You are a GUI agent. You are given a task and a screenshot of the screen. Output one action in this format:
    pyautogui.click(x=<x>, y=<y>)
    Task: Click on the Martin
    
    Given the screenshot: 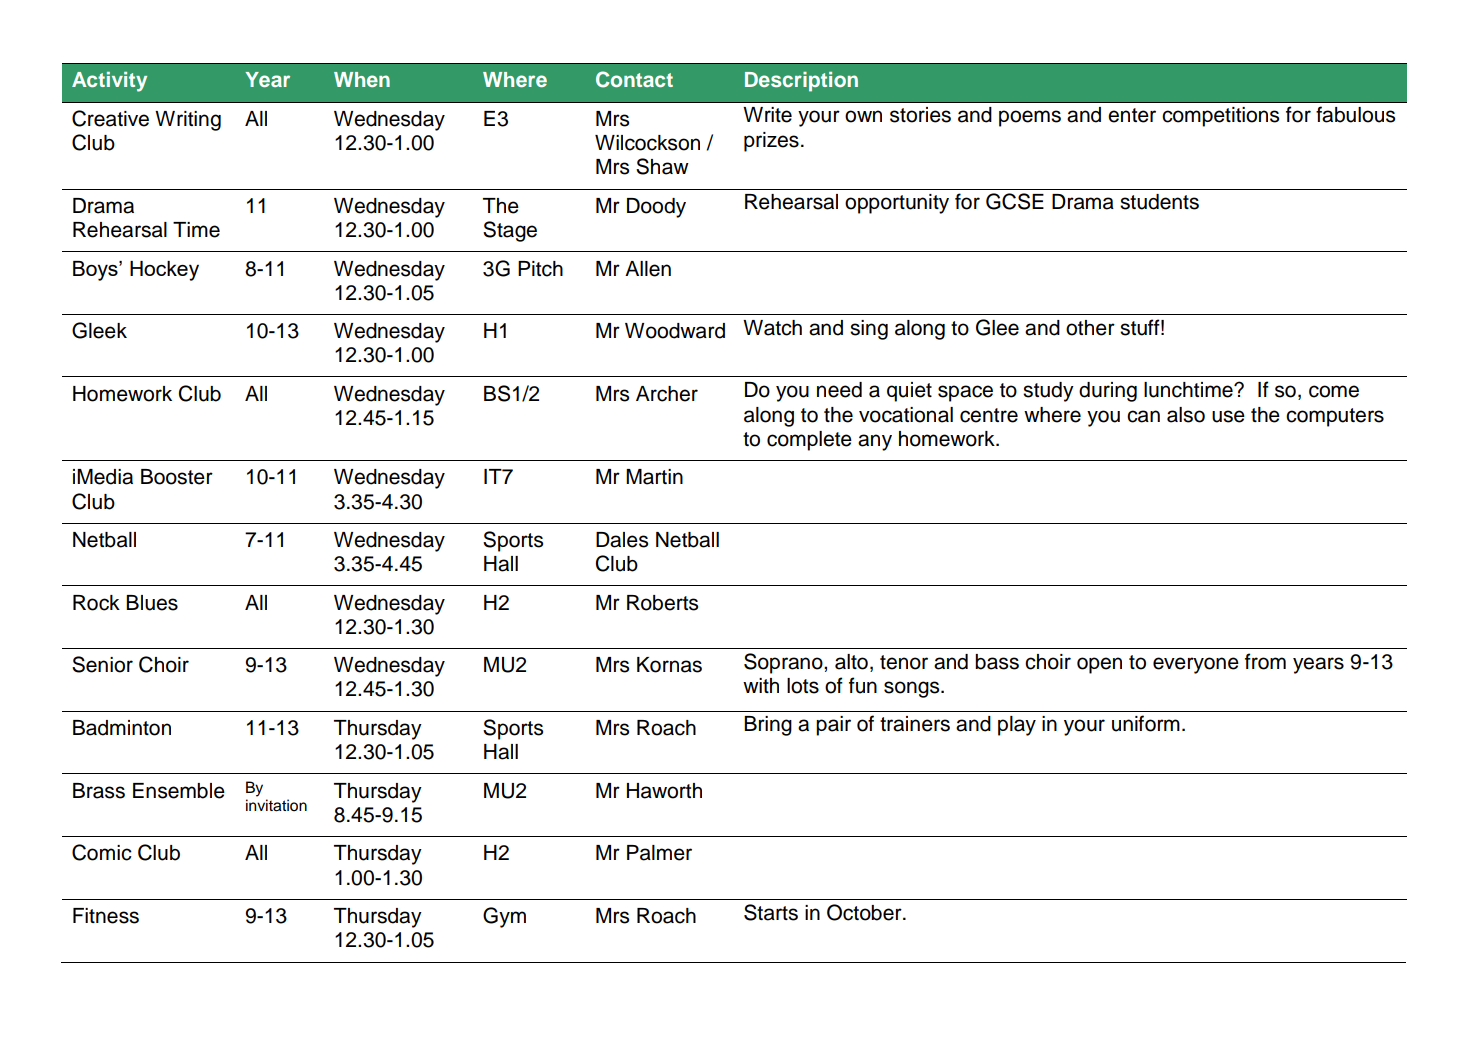 What is the action you would take?
    pyautogui.click(x=654, y=477)
